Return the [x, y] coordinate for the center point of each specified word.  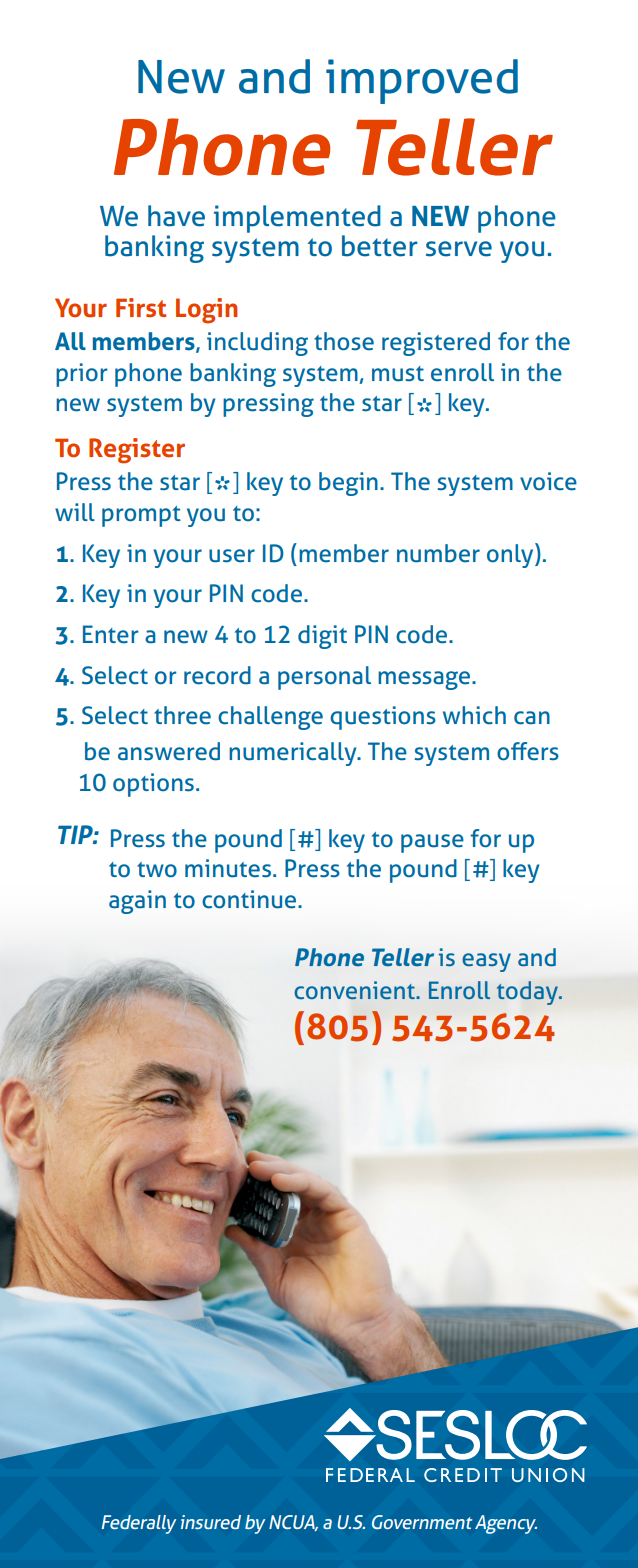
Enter [111, 634]
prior [82, 375]
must [398, 374]
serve [459, 249]
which [474, 715]
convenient [355, 990]
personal [324, 678]
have [176, 216]
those [344, 341]
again [137, 902]
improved [422, 81]
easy [486, 962]
